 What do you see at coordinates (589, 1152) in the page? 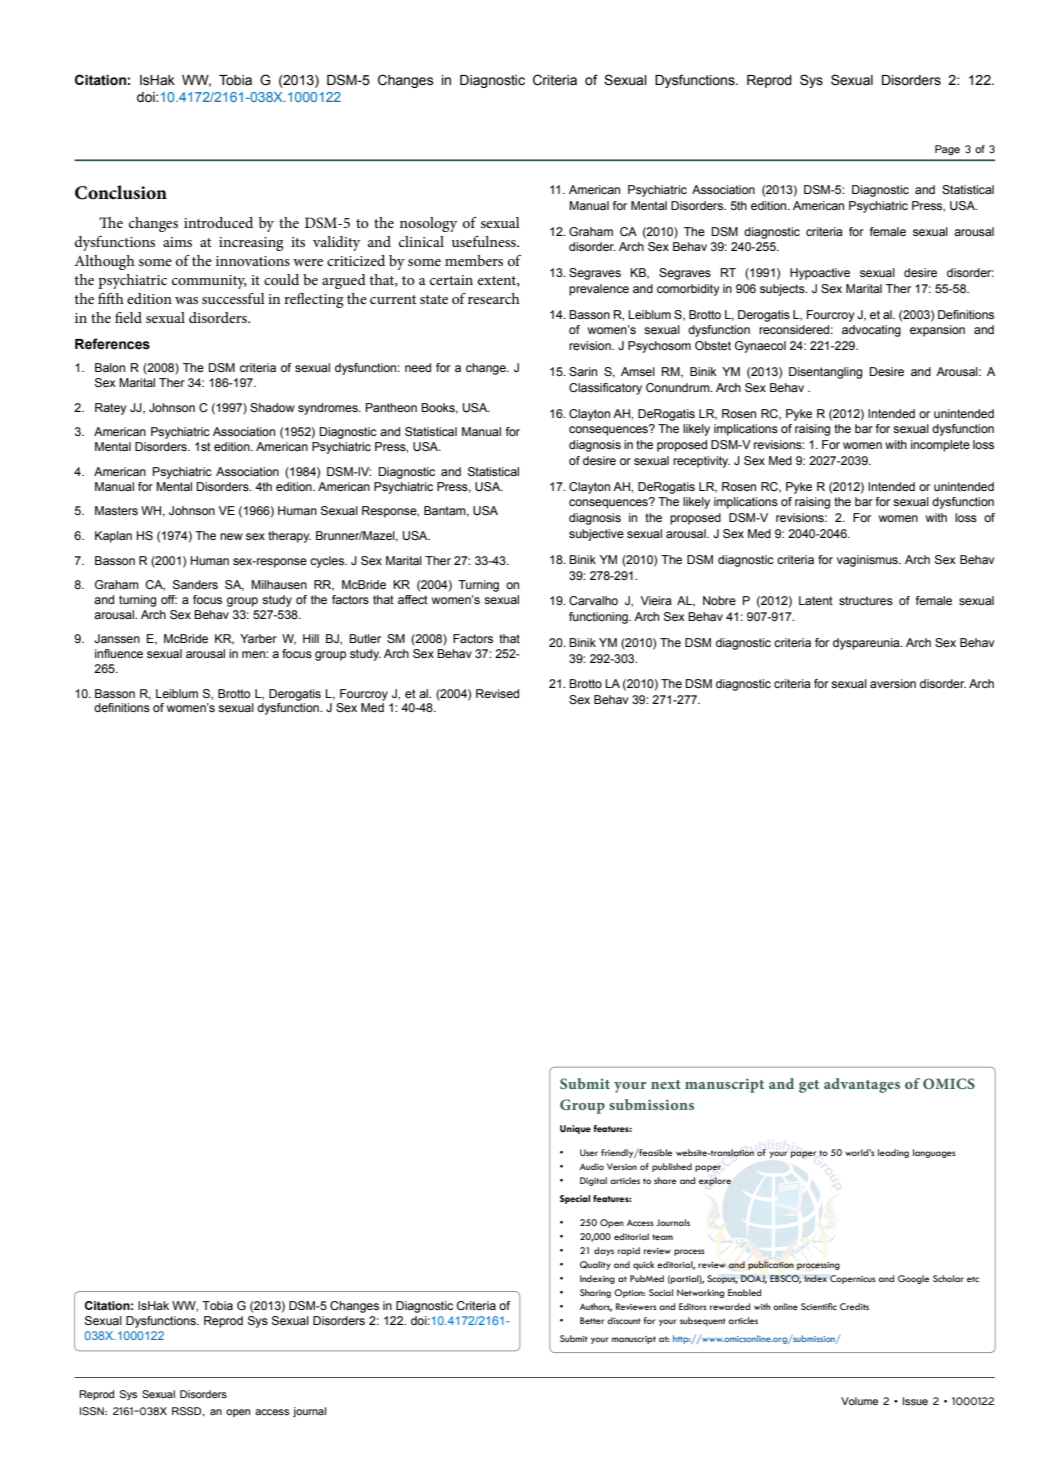
I see `User` at bounding box center [589, 1152].
